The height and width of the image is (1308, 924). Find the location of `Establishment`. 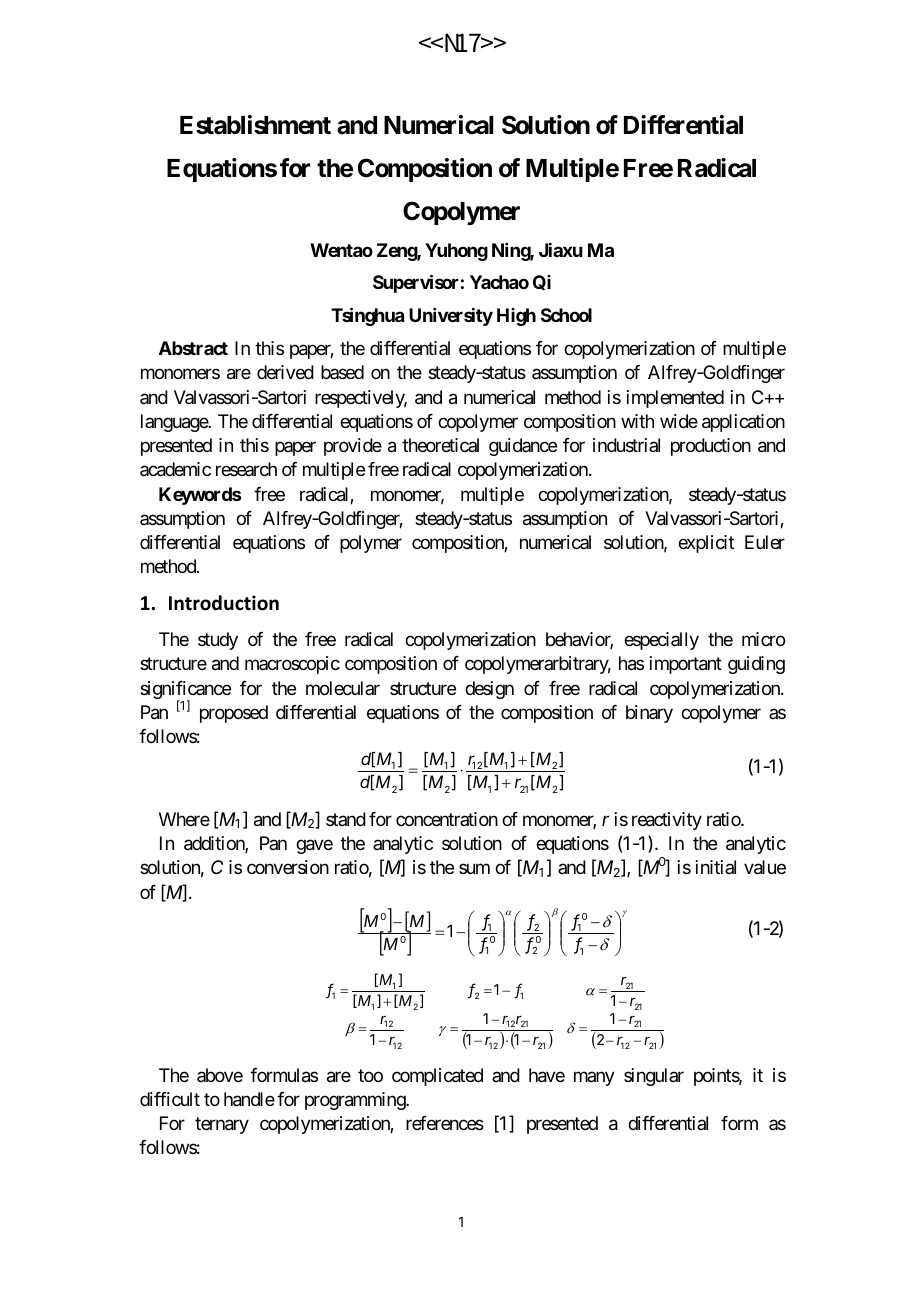

Establishment is located at coordinates (255, 125).
